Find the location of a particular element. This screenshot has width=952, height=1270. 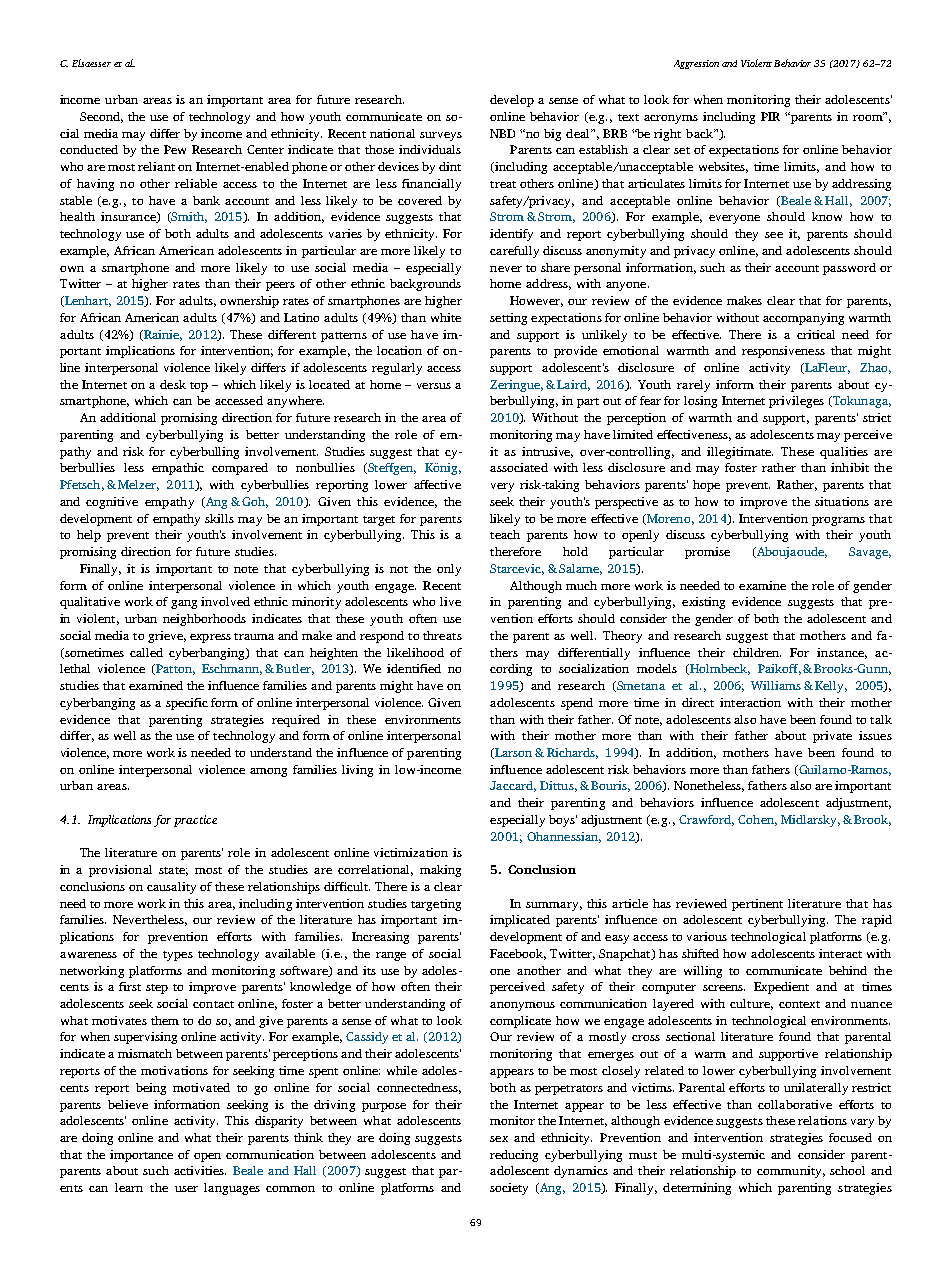

sex is located at coordinates (499, 1139).
